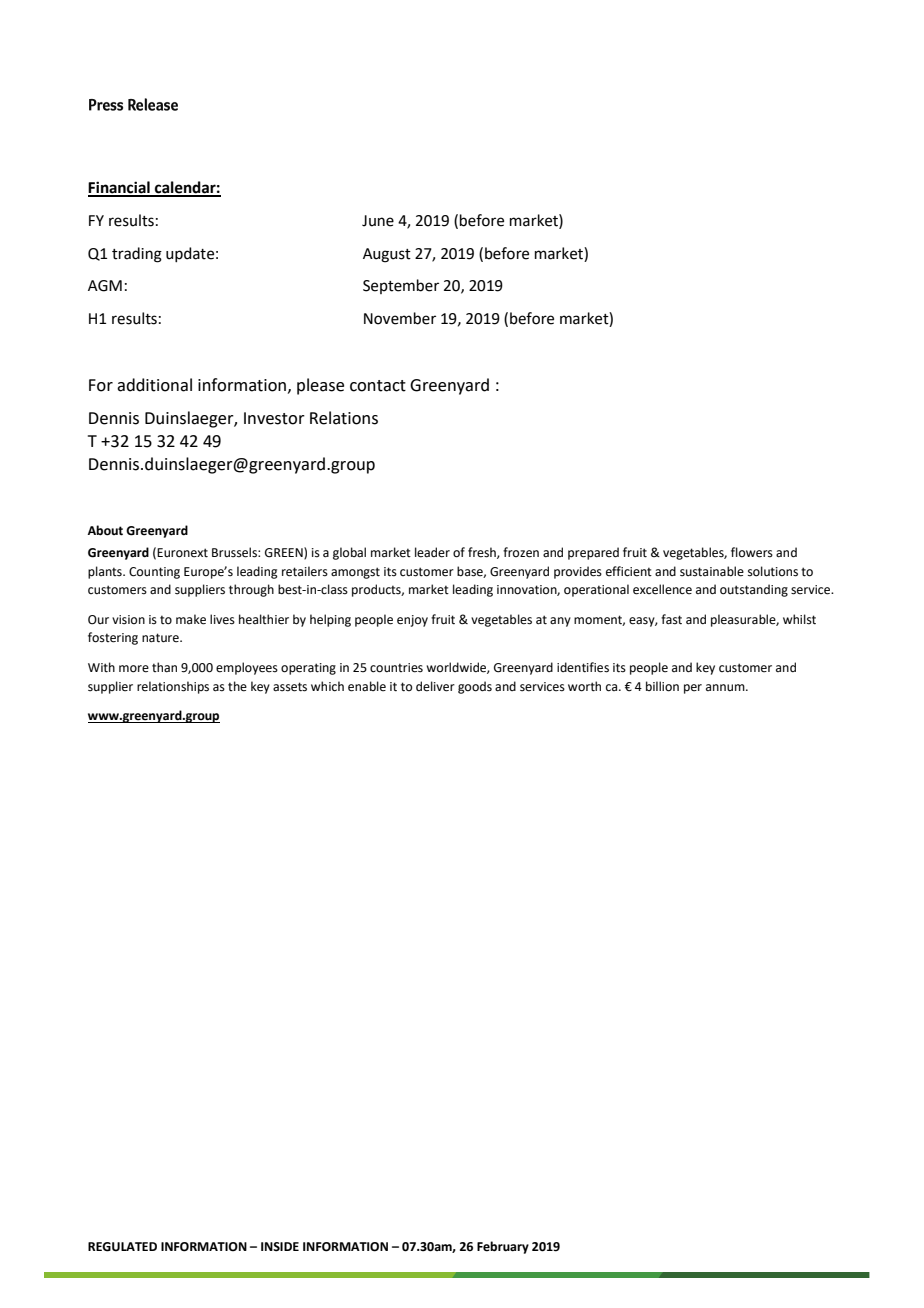 The image size is (924, 1308). What do you see at coordinates (503, 1247) in the screenshot?
I see `February` at bounding box center [503, 1247].
